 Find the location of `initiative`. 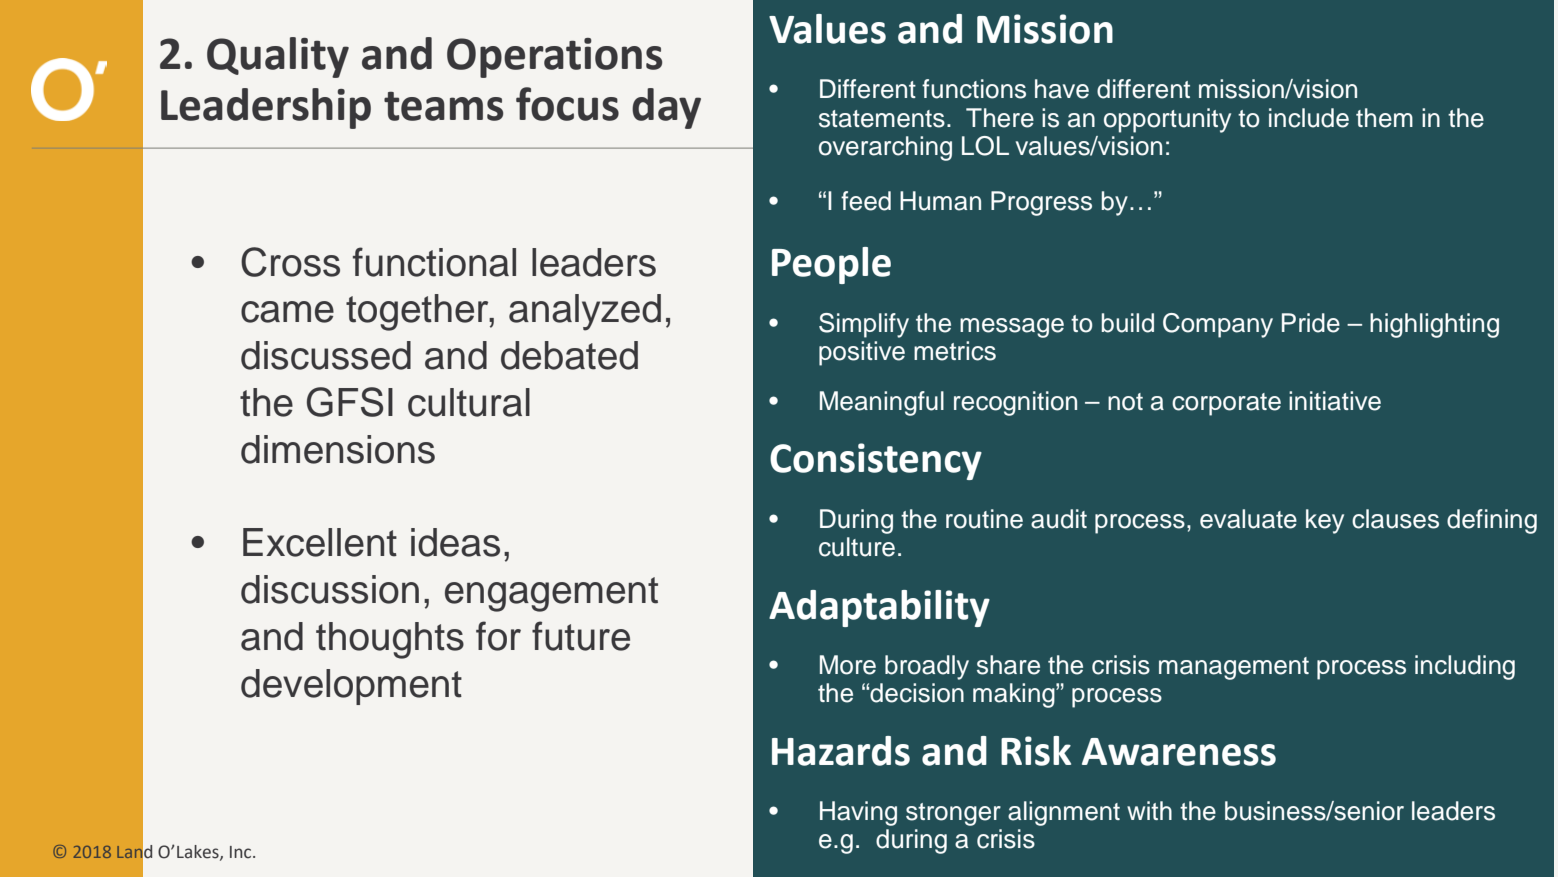

initiative is located at coordinates (1335, 401).
